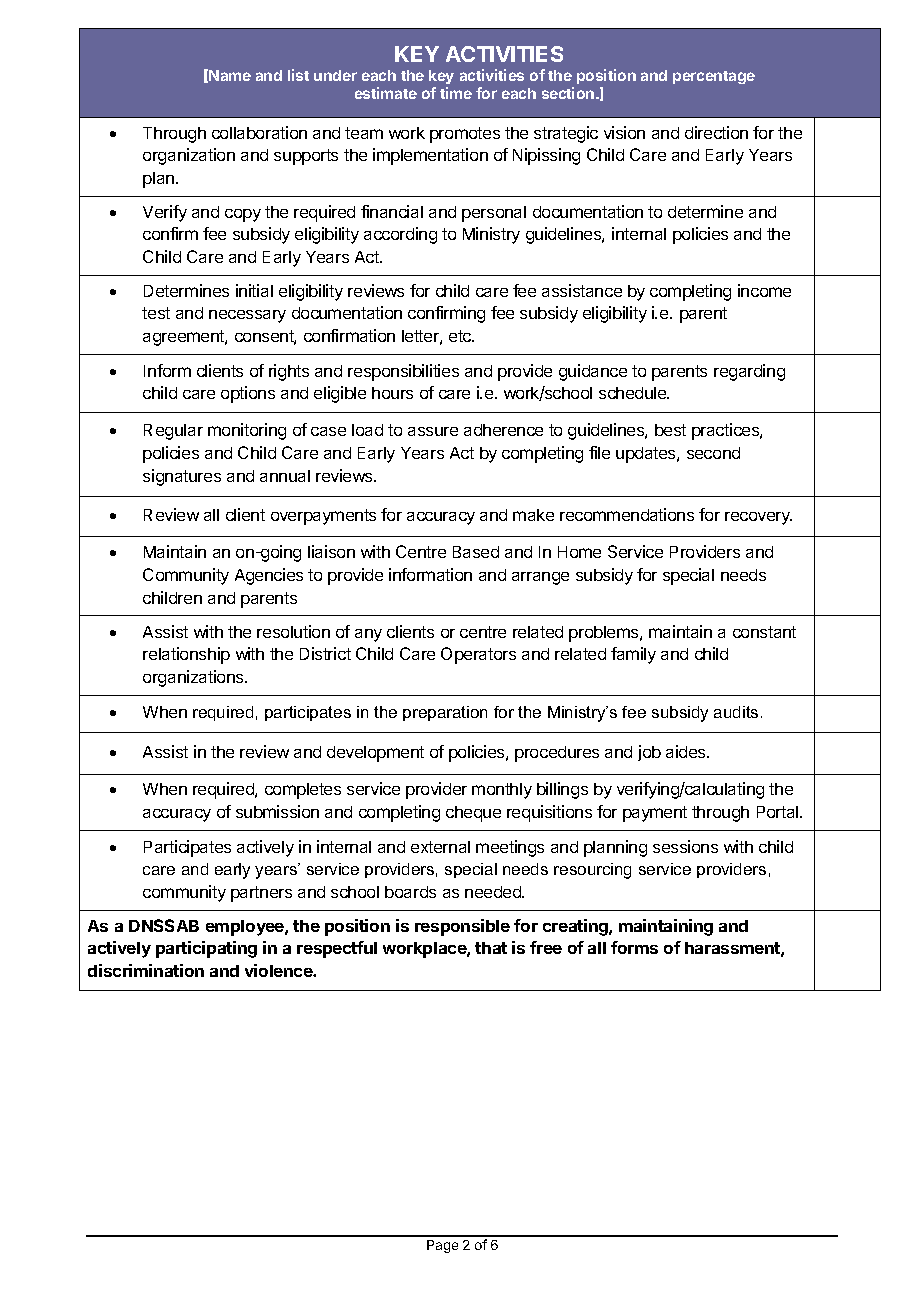  I want to click on that, so click(491, 948).
